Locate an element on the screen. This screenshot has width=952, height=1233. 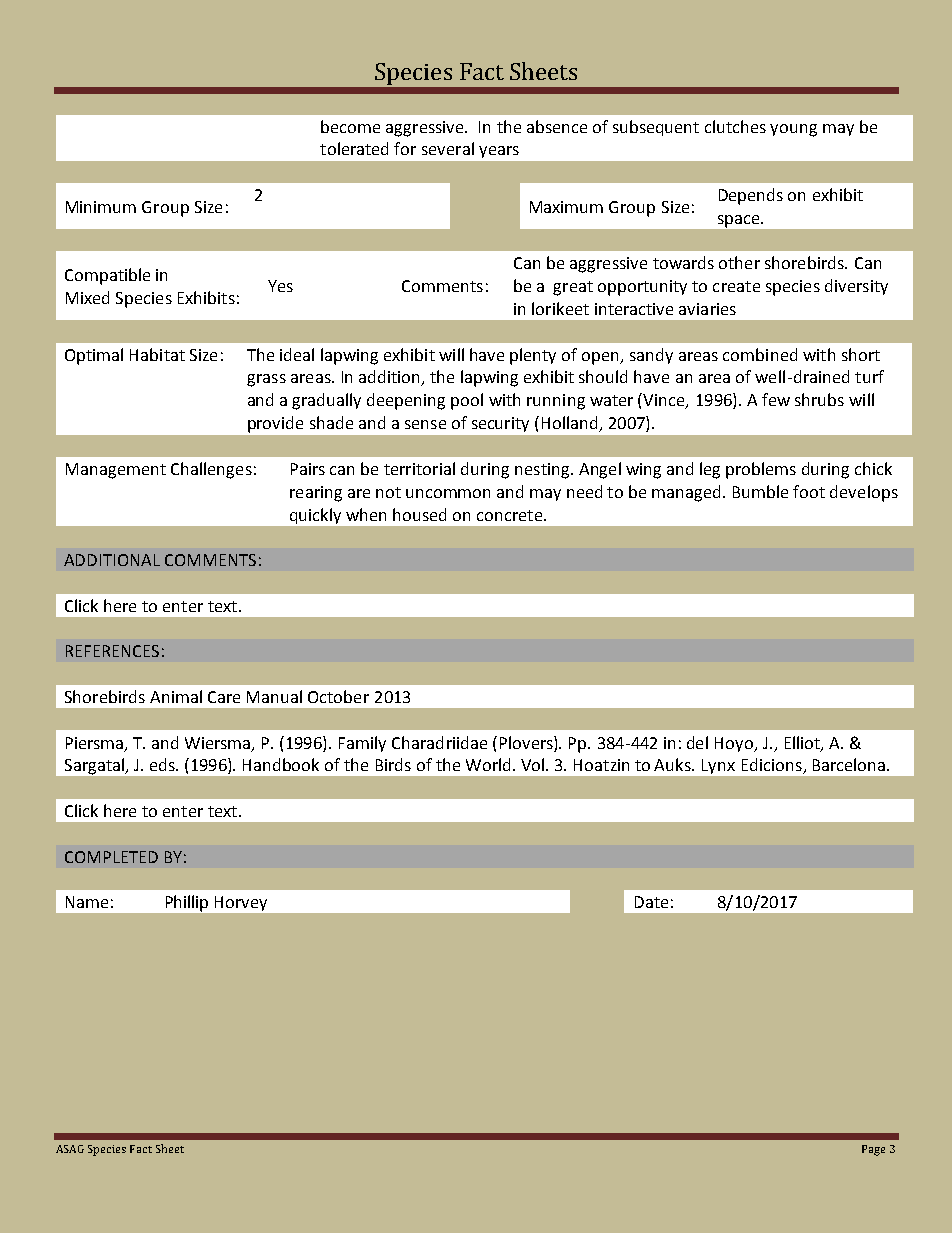
World is located at coordinates (488, 764).
